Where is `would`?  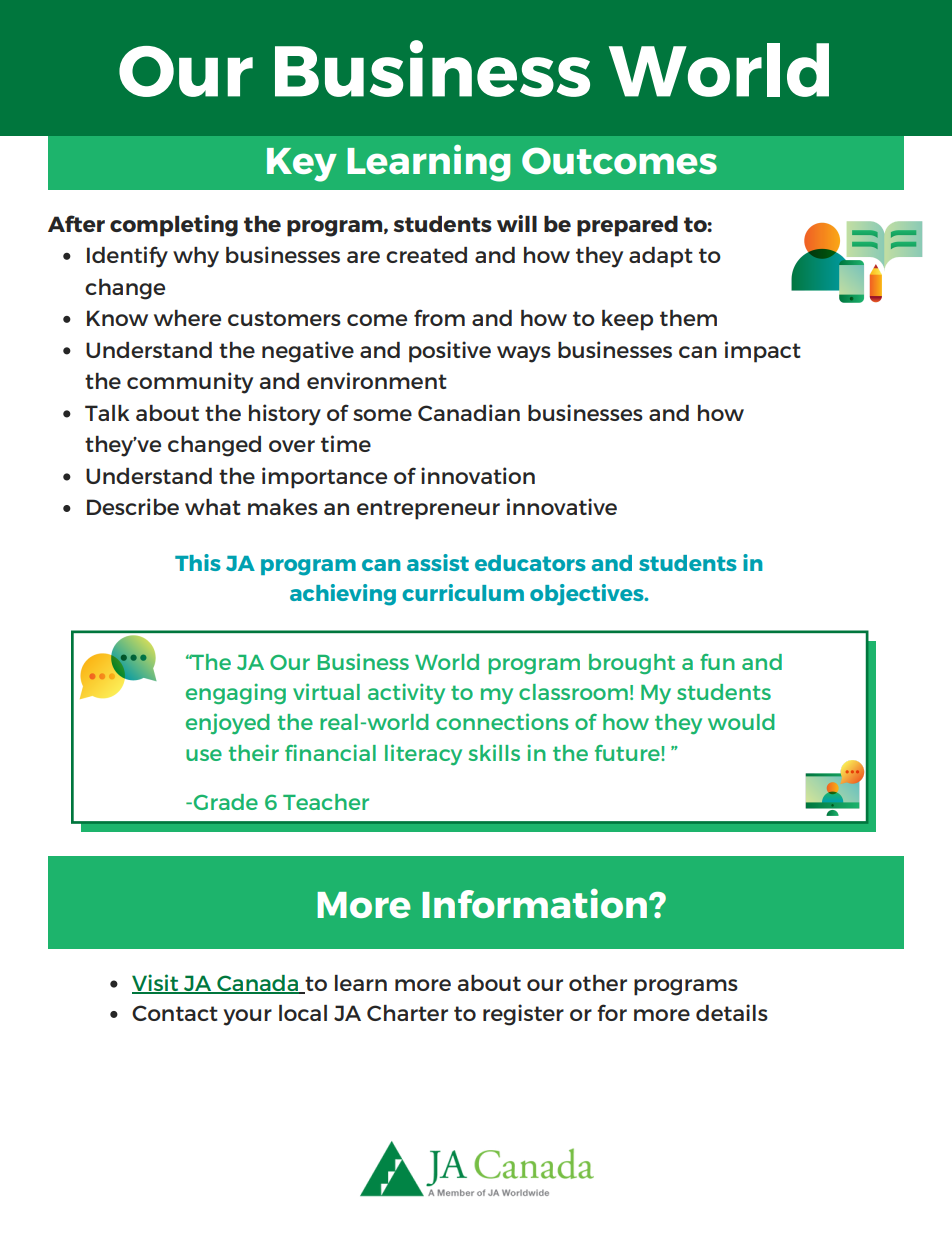
would is located at coordinates (741, 722).
